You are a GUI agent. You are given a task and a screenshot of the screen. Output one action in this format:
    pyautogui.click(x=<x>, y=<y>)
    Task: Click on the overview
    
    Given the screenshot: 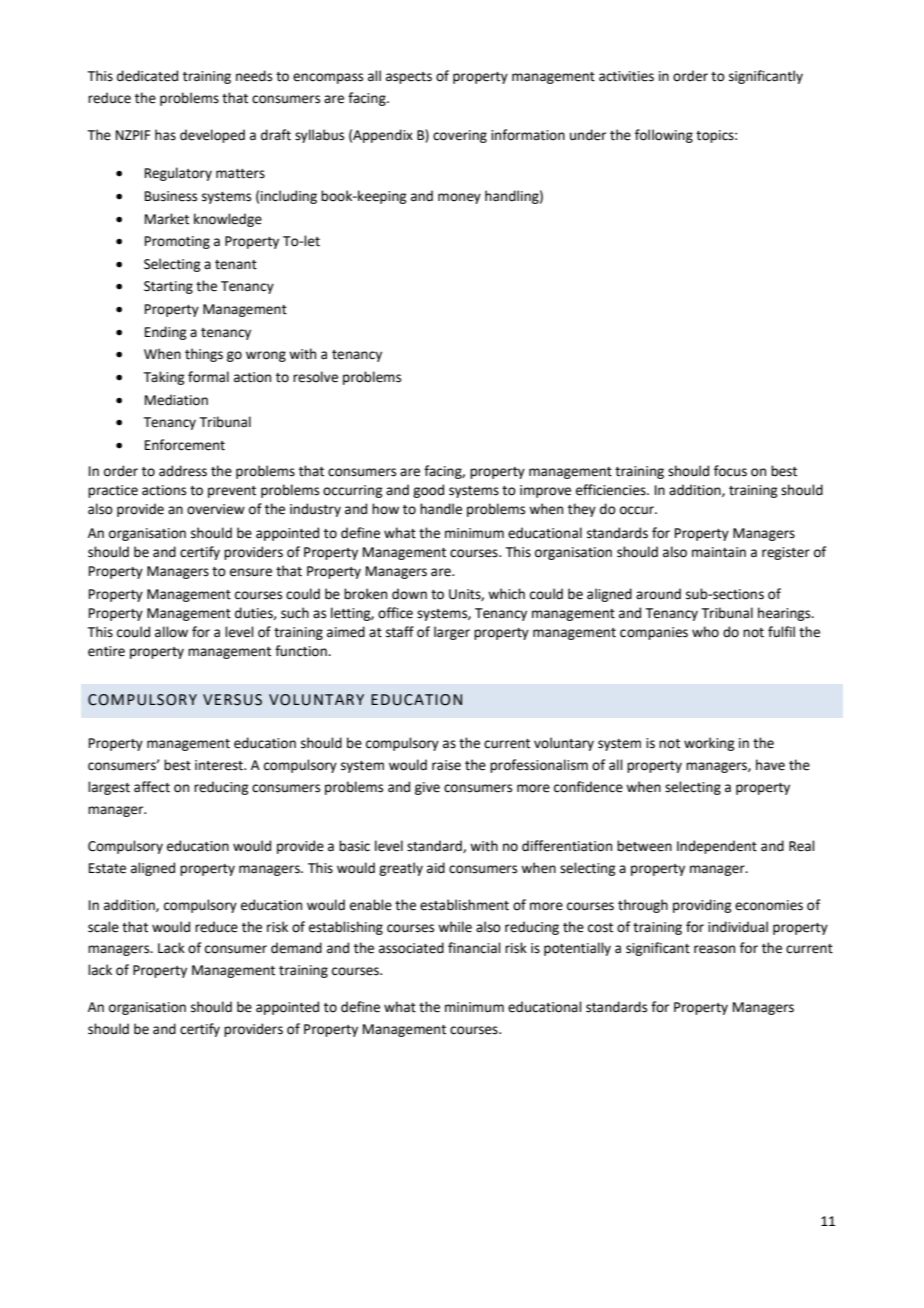 What is the action you would take?
    pyautogui.click(x=216, y=509)
